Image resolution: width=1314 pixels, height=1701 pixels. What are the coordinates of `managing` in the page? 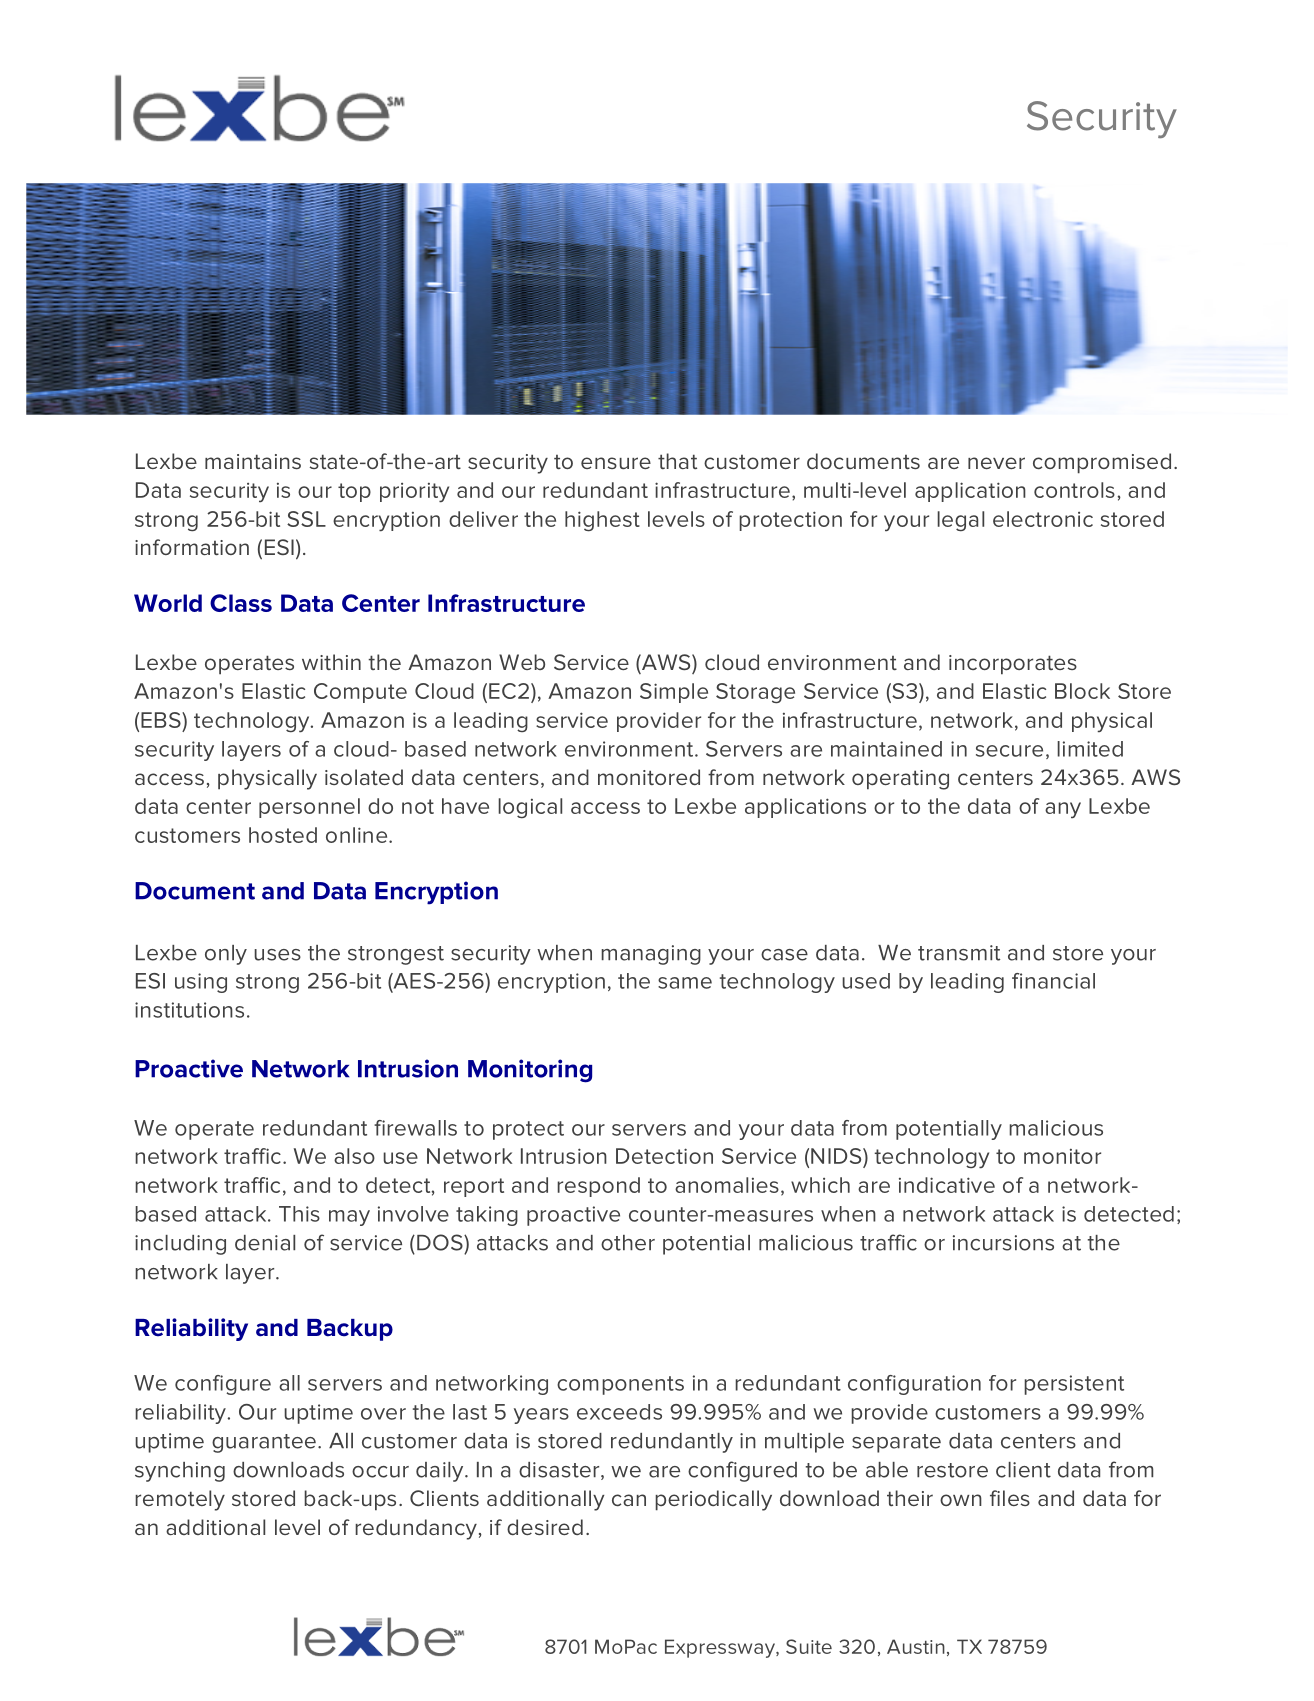 It's located at (651, 955).
